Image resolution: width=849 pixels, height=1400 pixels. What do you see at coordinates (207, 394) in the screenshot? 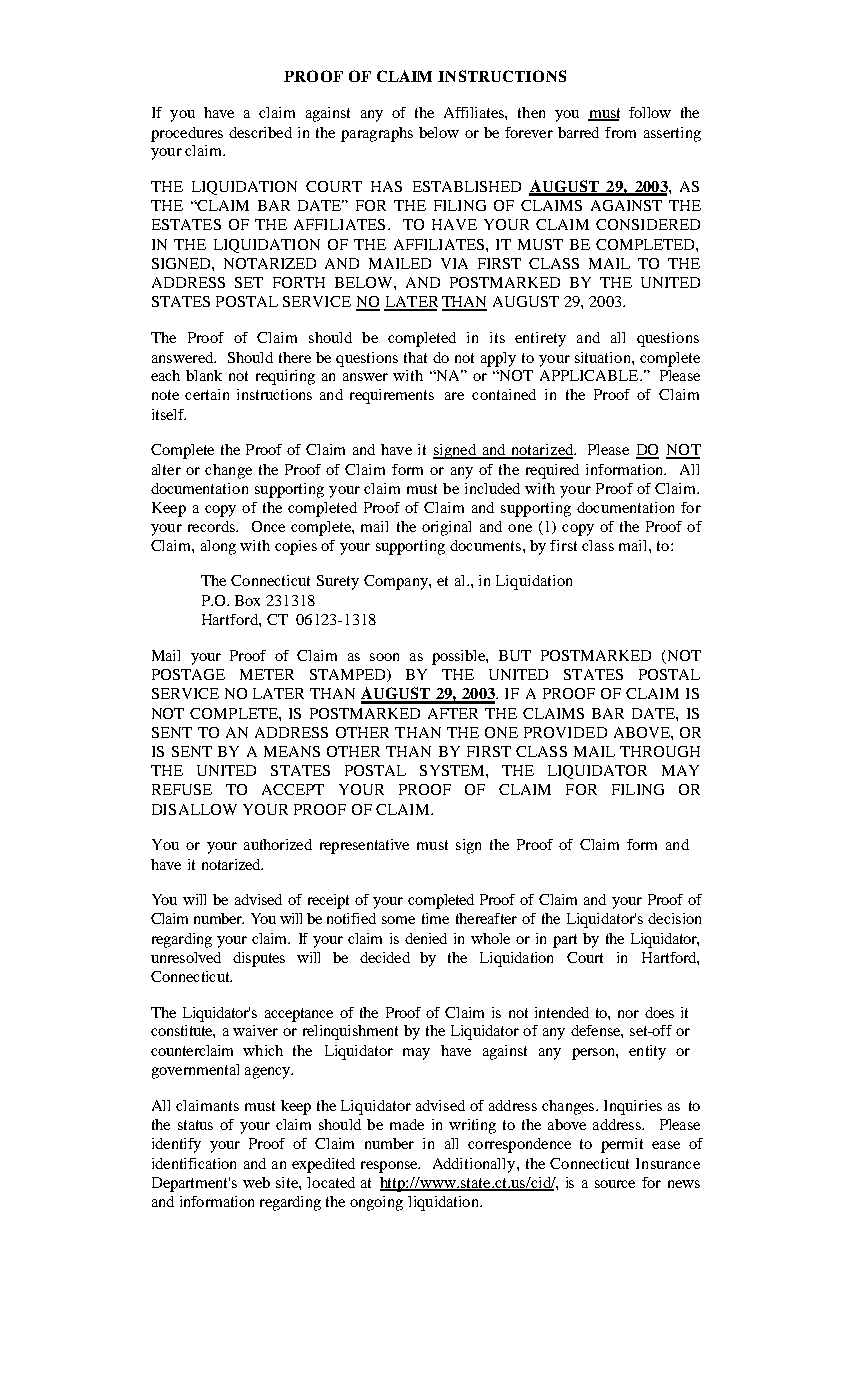
I see `certain` at bounding box center [207, 394].
